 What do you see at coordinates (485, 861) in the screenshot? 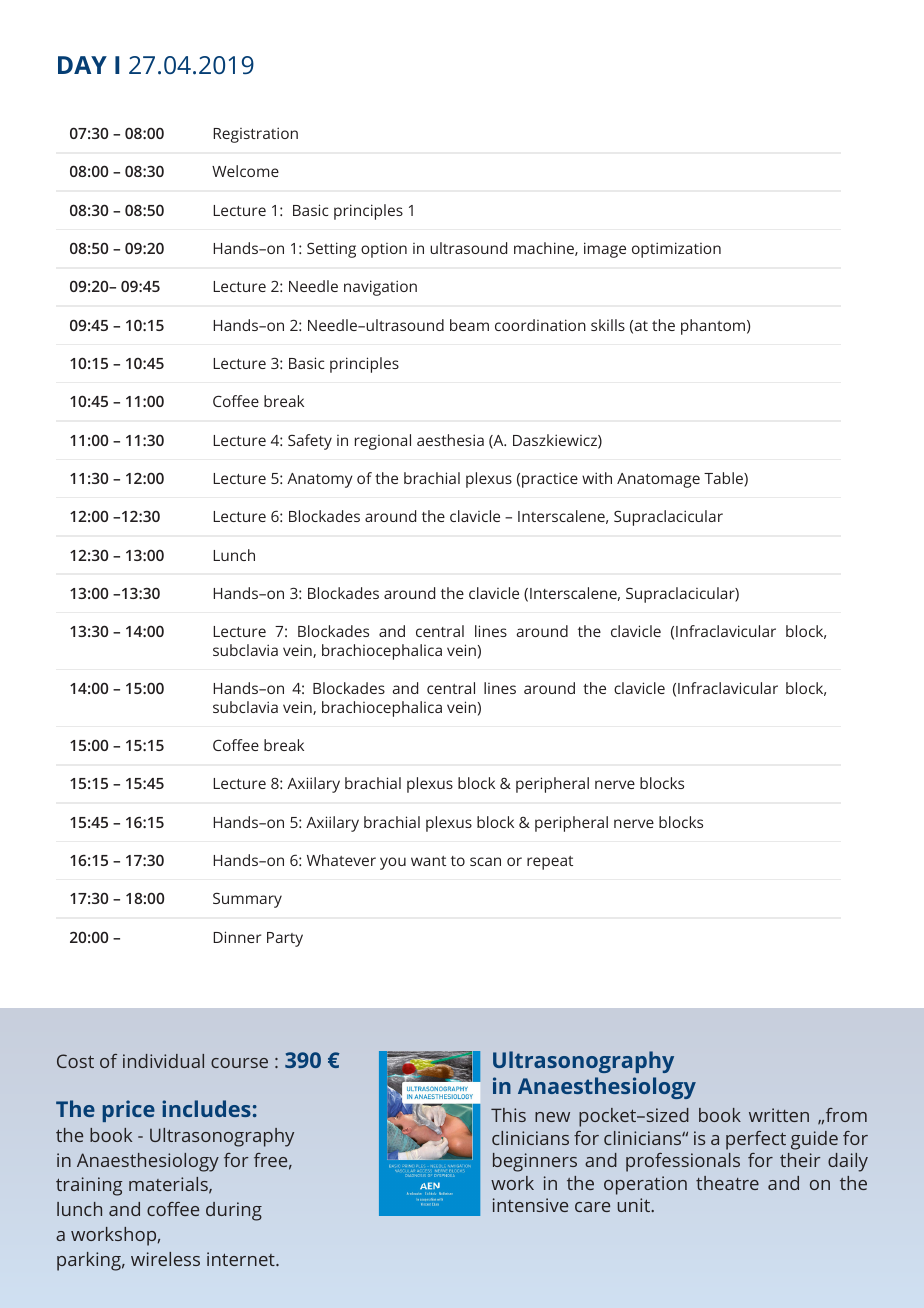
I see `scan` at bounding box center [485, 861].
